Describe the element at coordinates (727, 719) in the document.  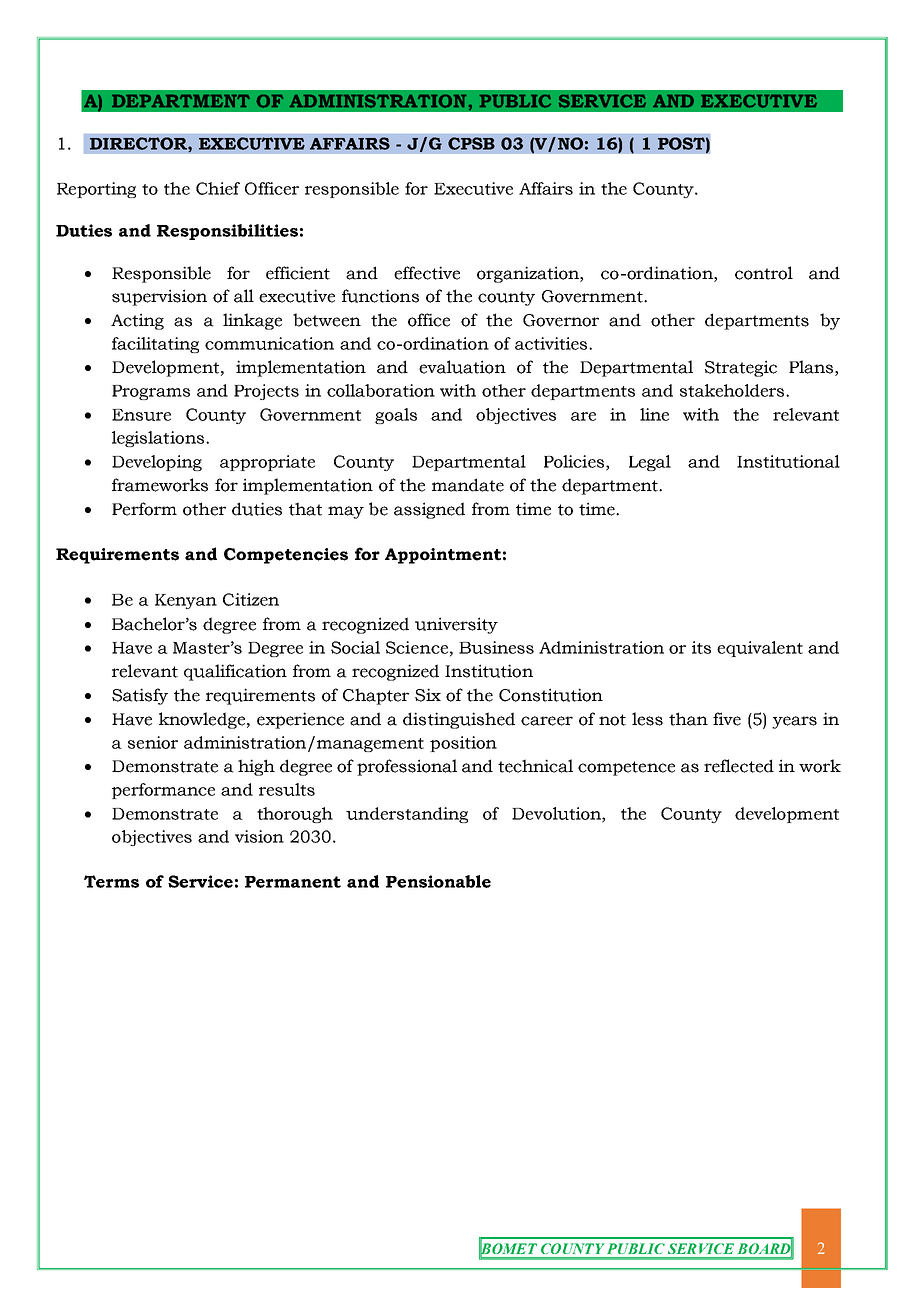
I see `five` at that location.
